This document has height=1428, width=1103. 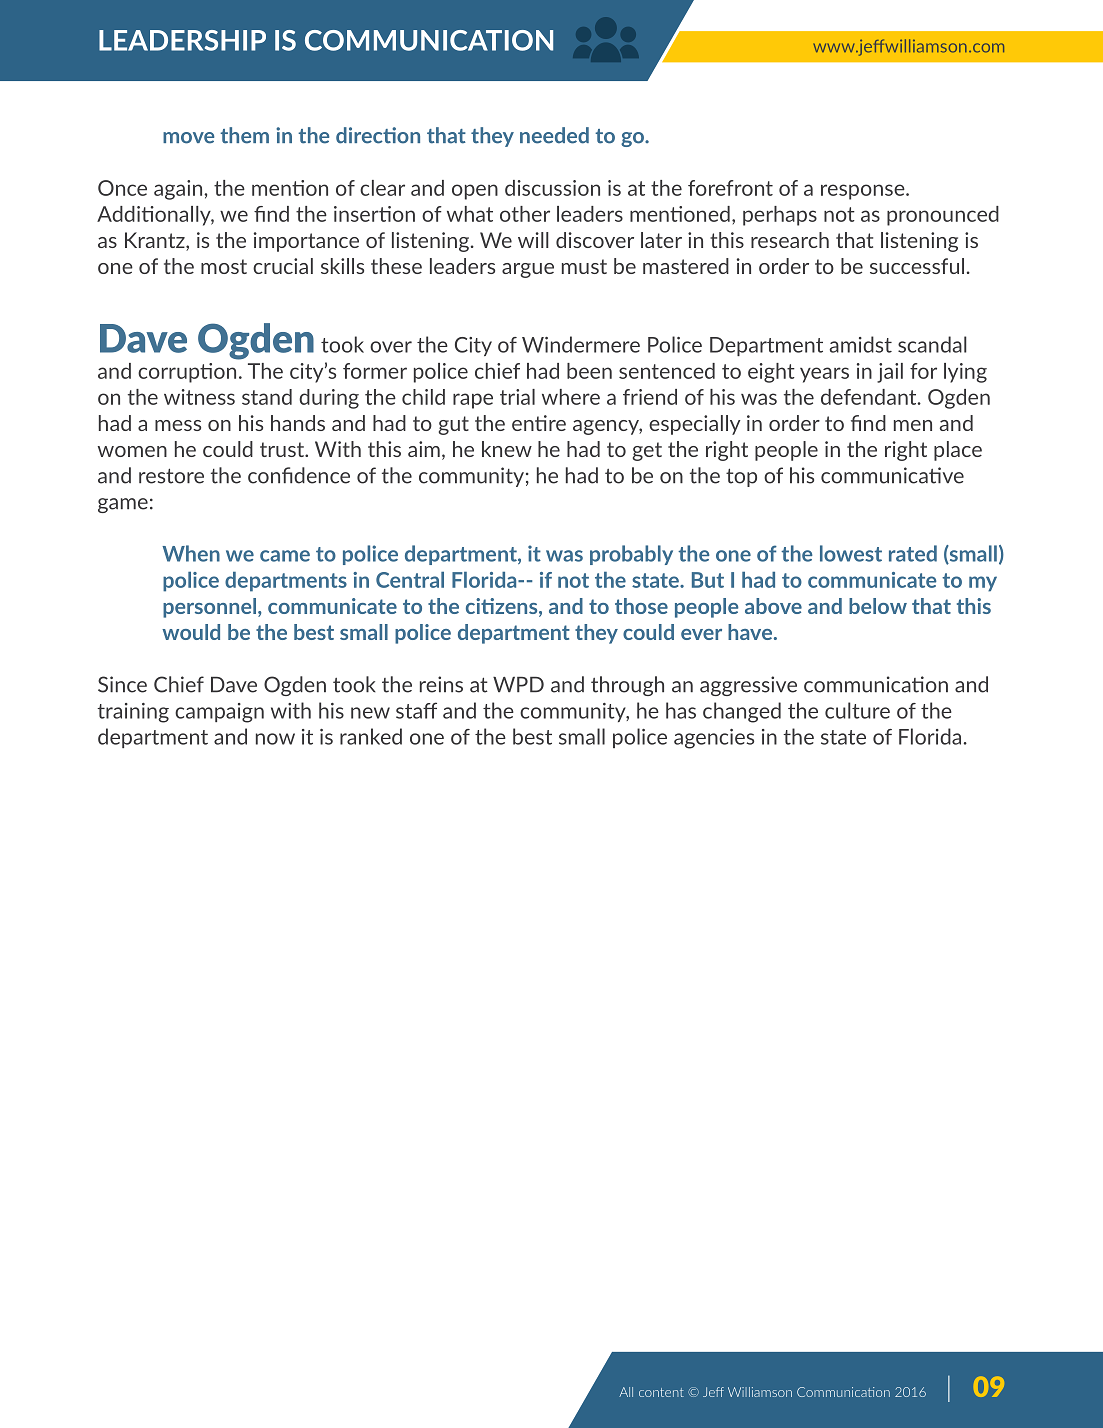 What do you see at coordinates (714, 739) in the document?
I see `agencies` at bounding box center [714, 739].
